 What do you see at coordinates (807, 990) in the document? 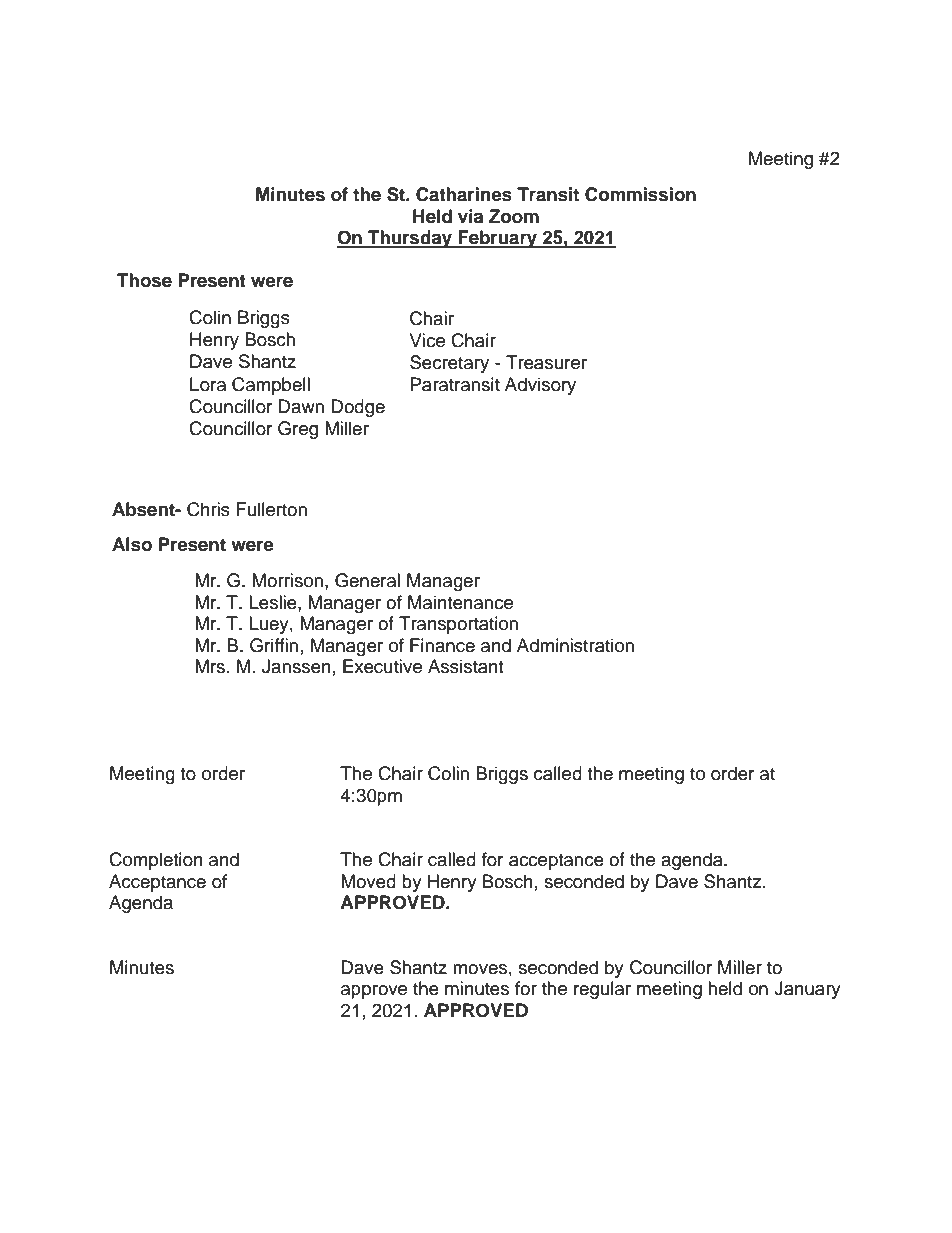
I see `January` at bounding box center [807, 990].
